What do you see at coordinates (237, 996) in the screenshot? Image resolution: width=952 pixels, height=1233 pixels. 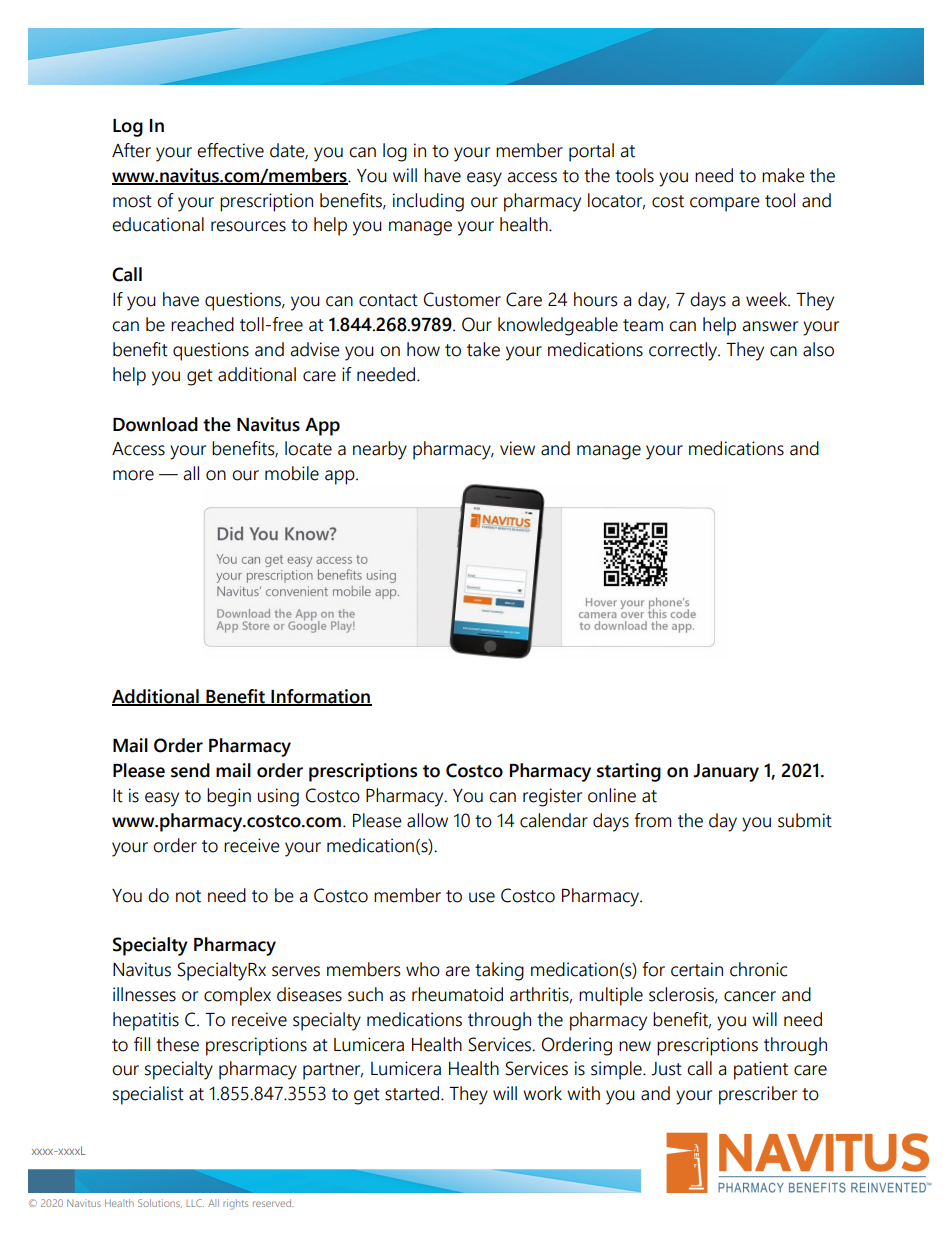 I see `complex` at bounding box center [237, 996].
